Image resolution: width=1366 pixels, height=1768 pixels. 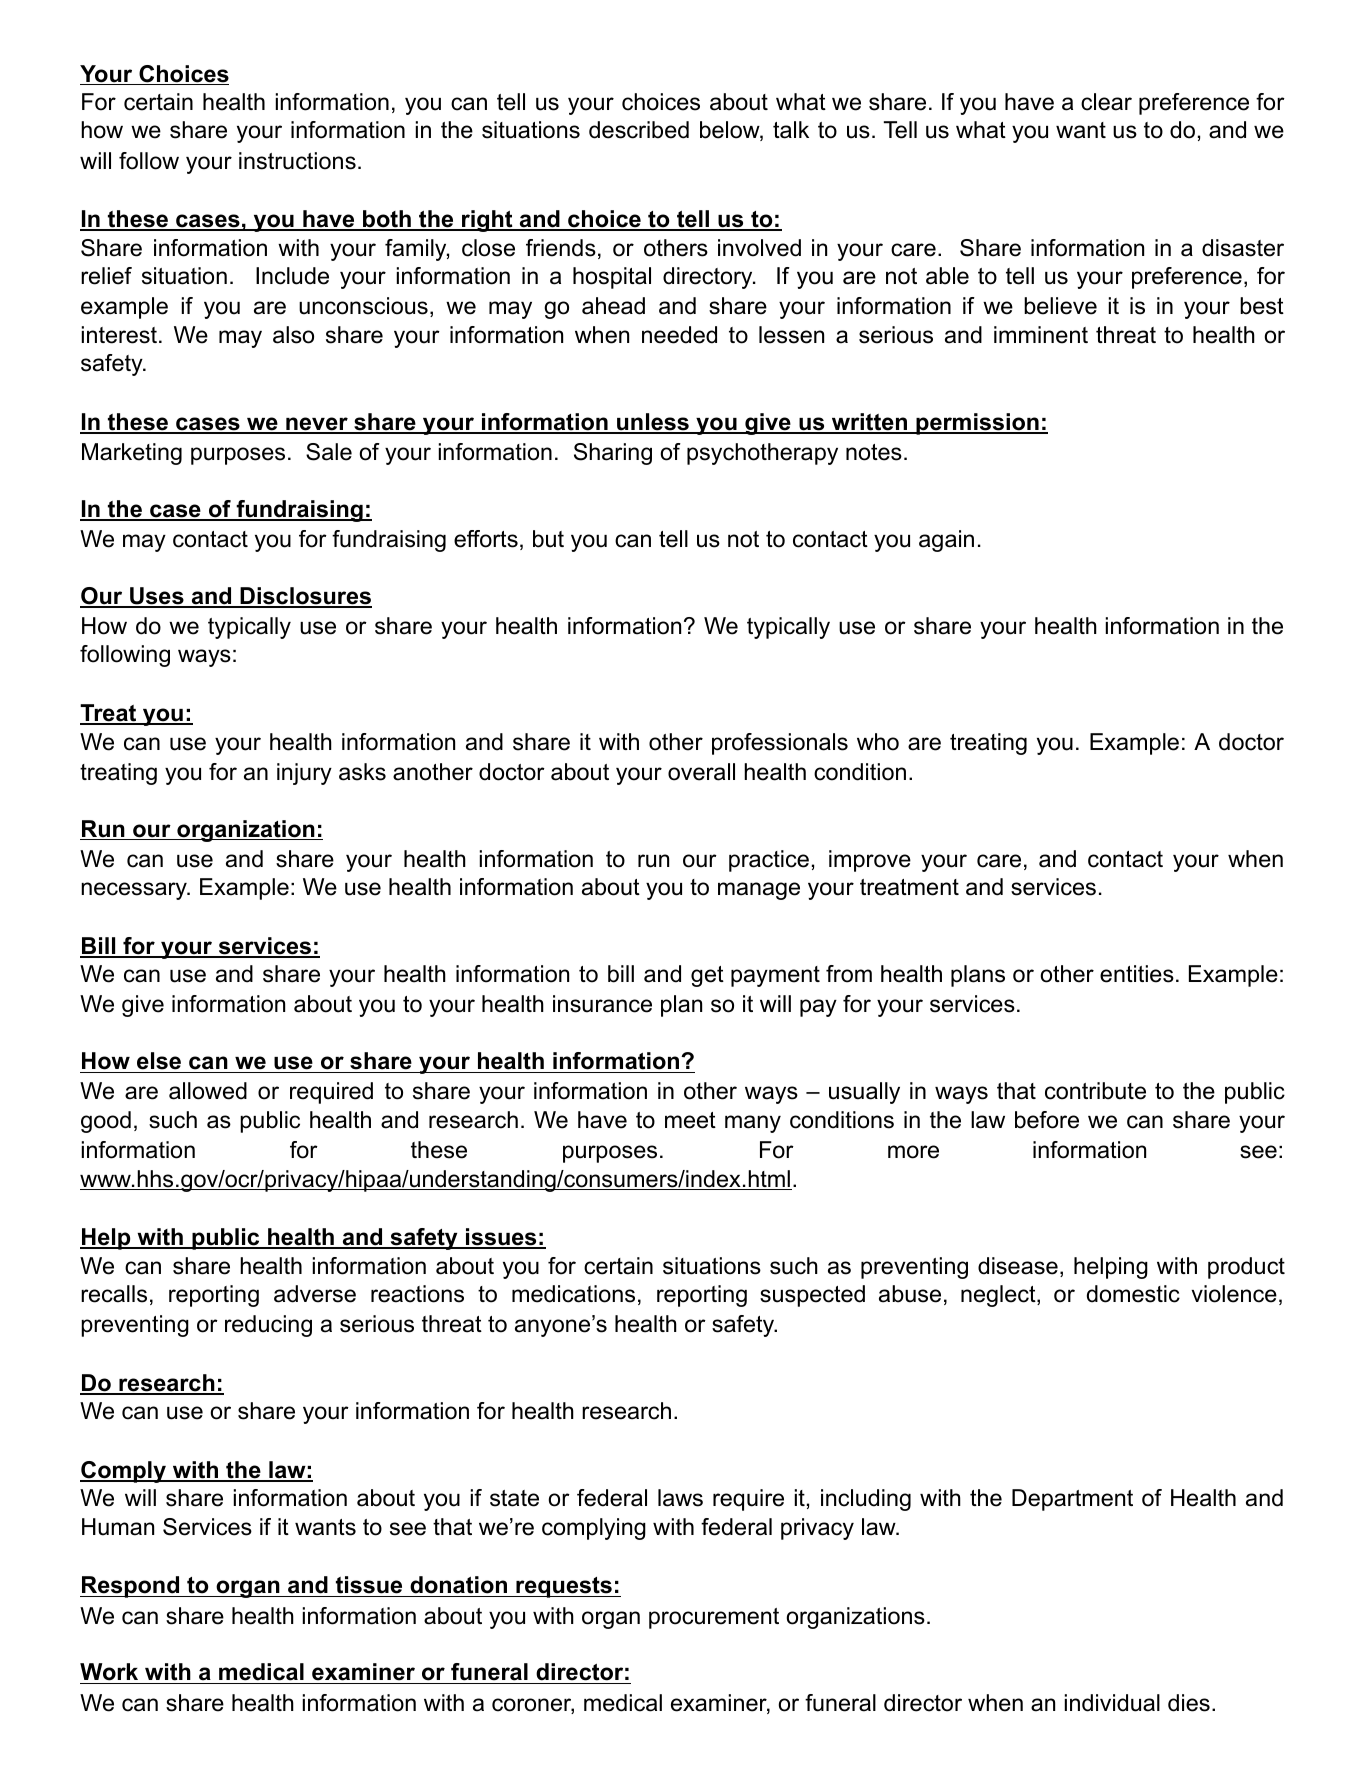 What do you see at coordinates (639, 130) in the screenshot?
I see `described` at bounding box center [639, 130].
